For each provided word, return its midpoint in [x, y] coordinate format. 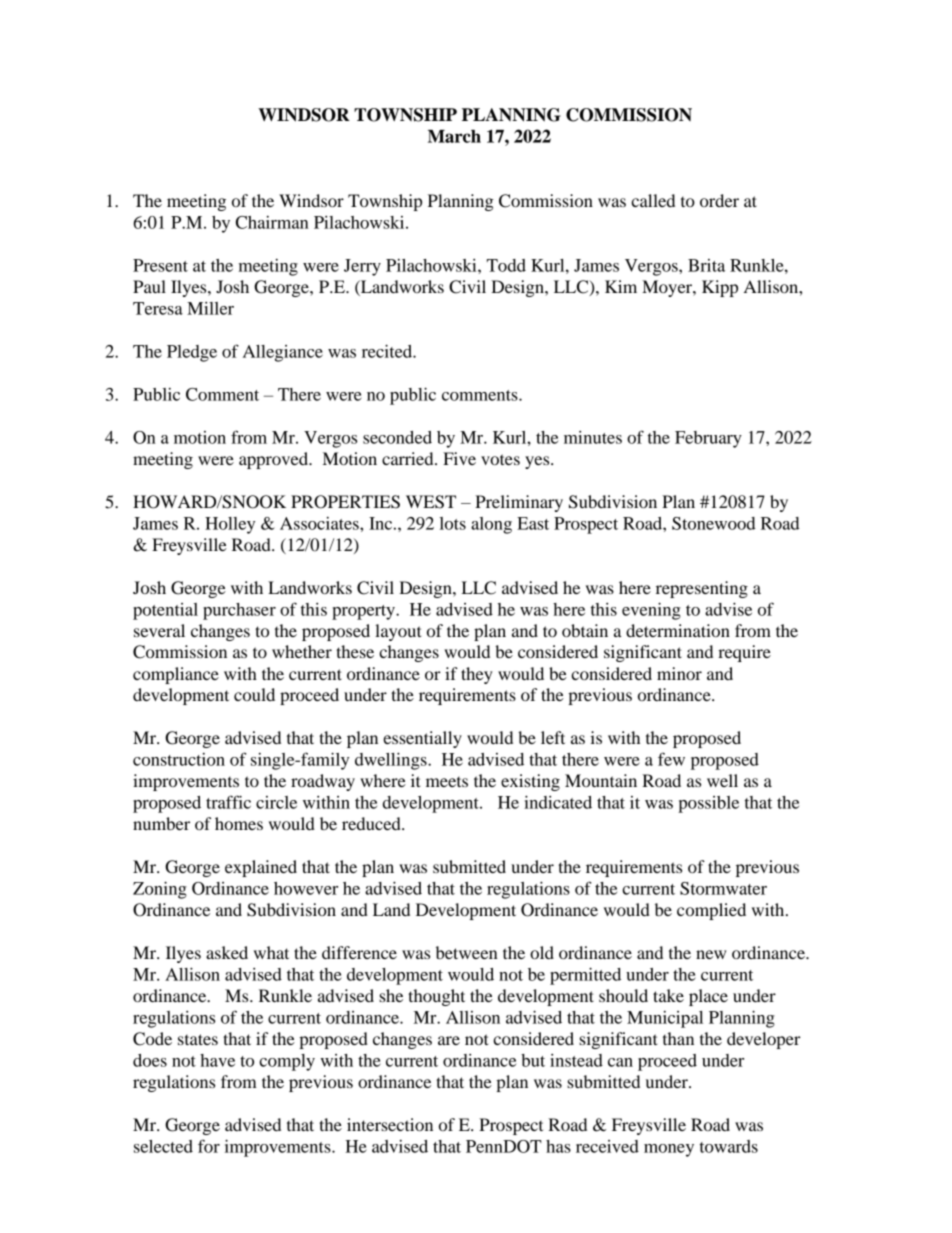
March [454, 136]
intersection [390, 1124]
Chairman [272, 222]
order [719, 200]
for [209, 1146]
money [669, 1150]
